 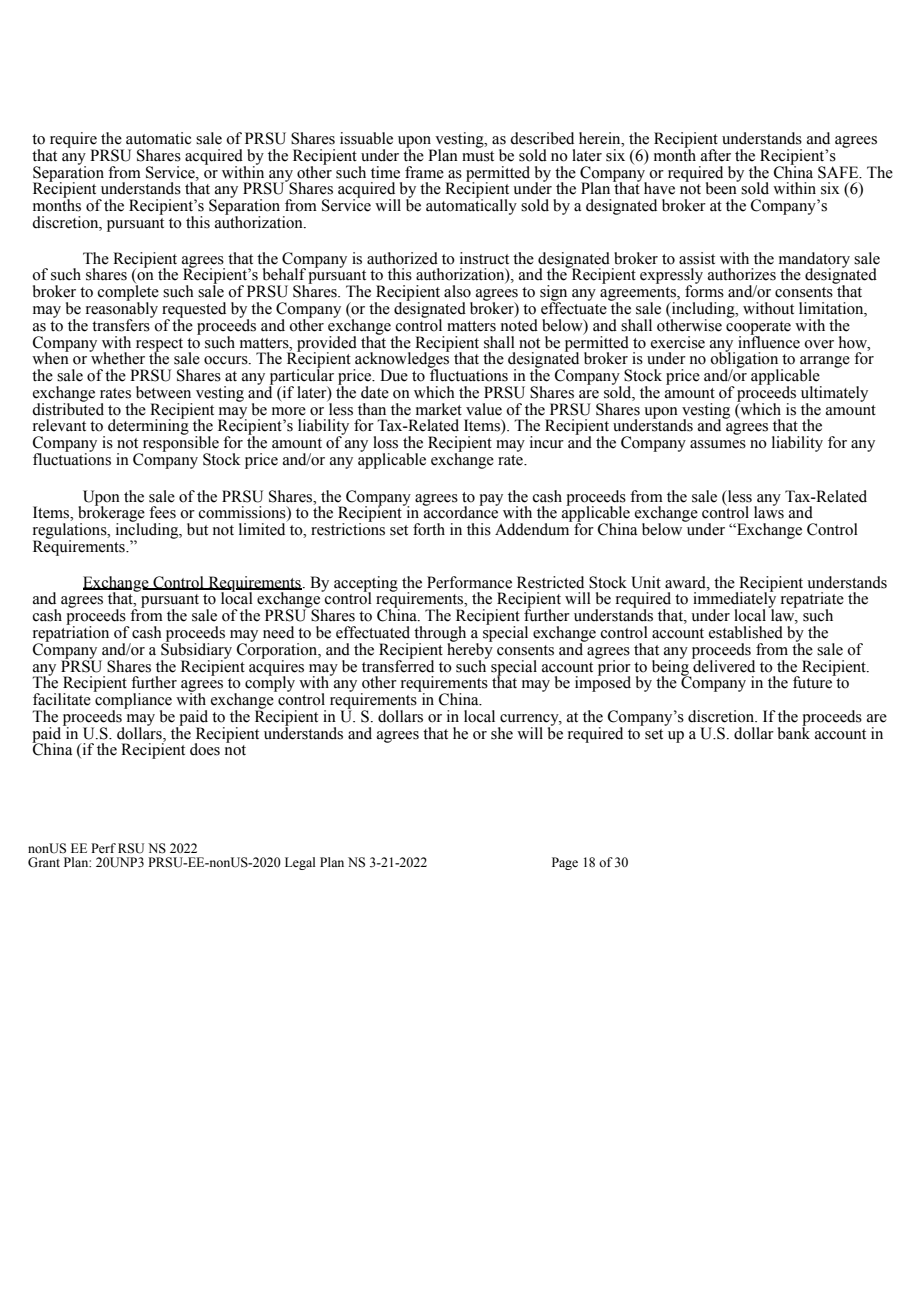 I want to click on repatriation, so click(x=71, y=634).
